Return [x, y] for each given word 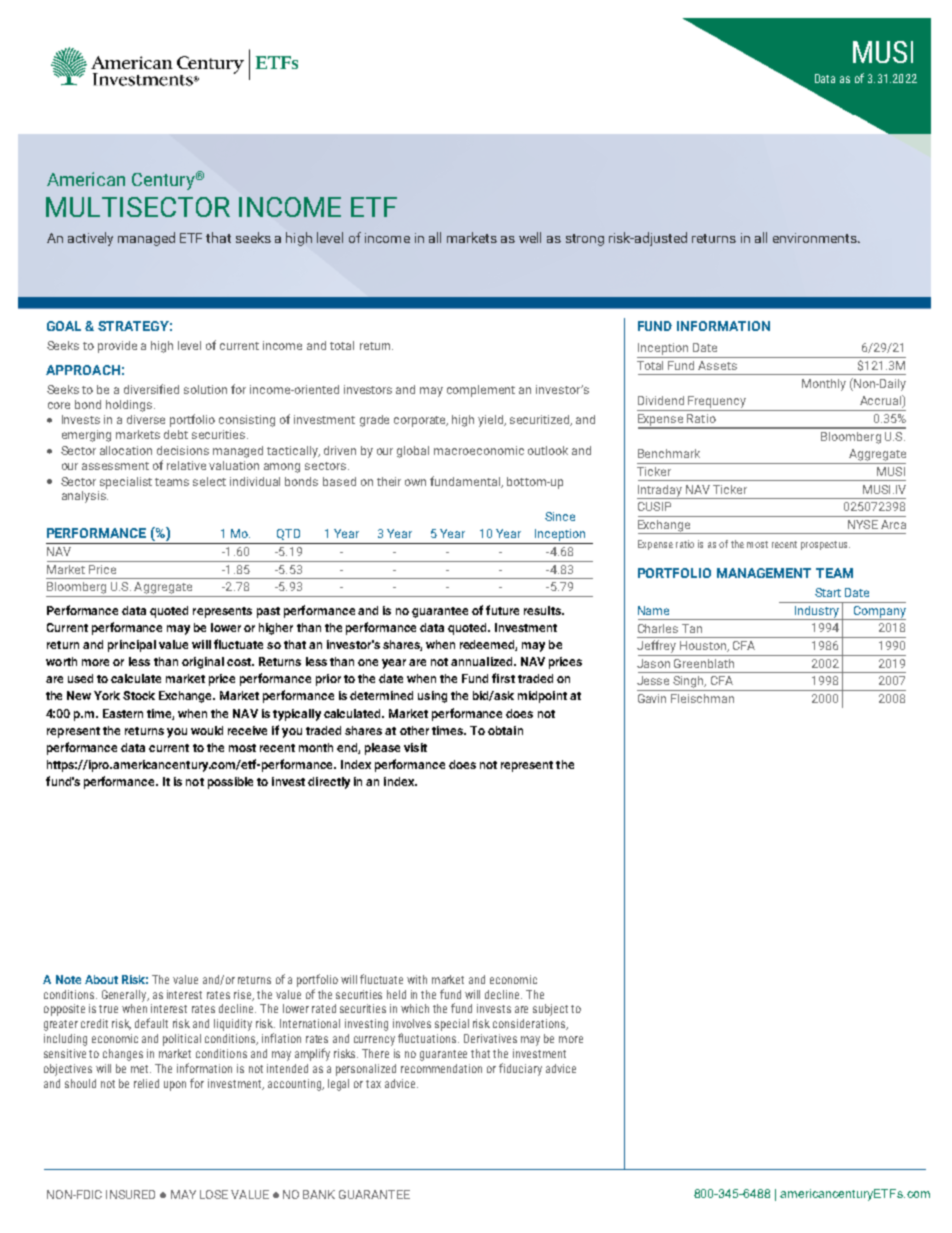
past [268, 612]
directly [329, 783]
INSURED [130, 1194]
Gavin [652, 698]
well [530, 237]
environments [816, 238]
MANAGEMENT [764, 573]
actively [90, 239]
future [502, 610]
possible [230, 783]
